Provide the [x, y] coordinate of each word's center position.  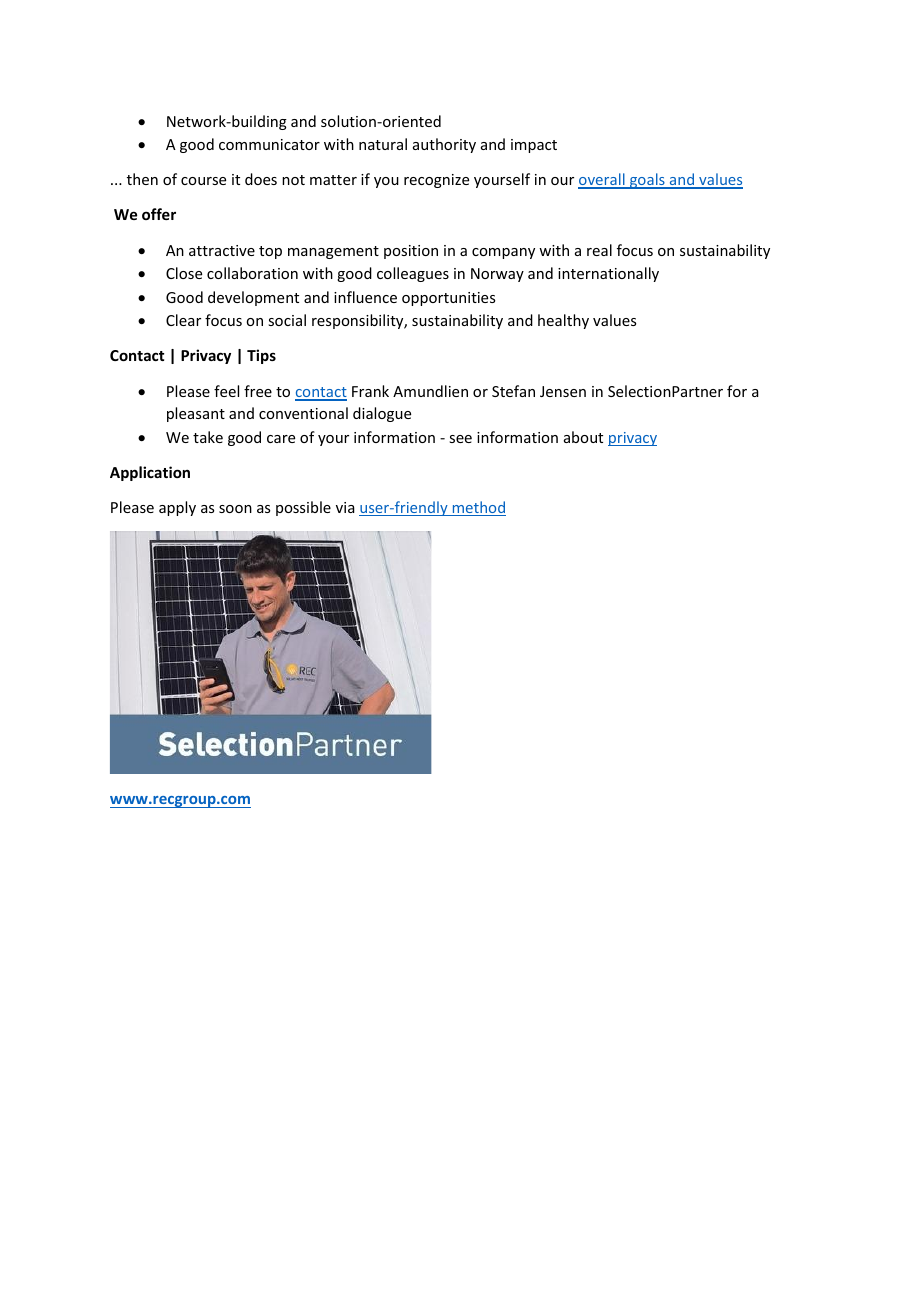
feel [226, 391]
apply [177, 508]
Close [184, 273]
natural [383, 144]
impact [534, 146]
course [203, 181]
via [345, 507]
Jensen [563, 391]
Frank [370, 391]
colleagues [413, 274]
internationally [608, 274]
